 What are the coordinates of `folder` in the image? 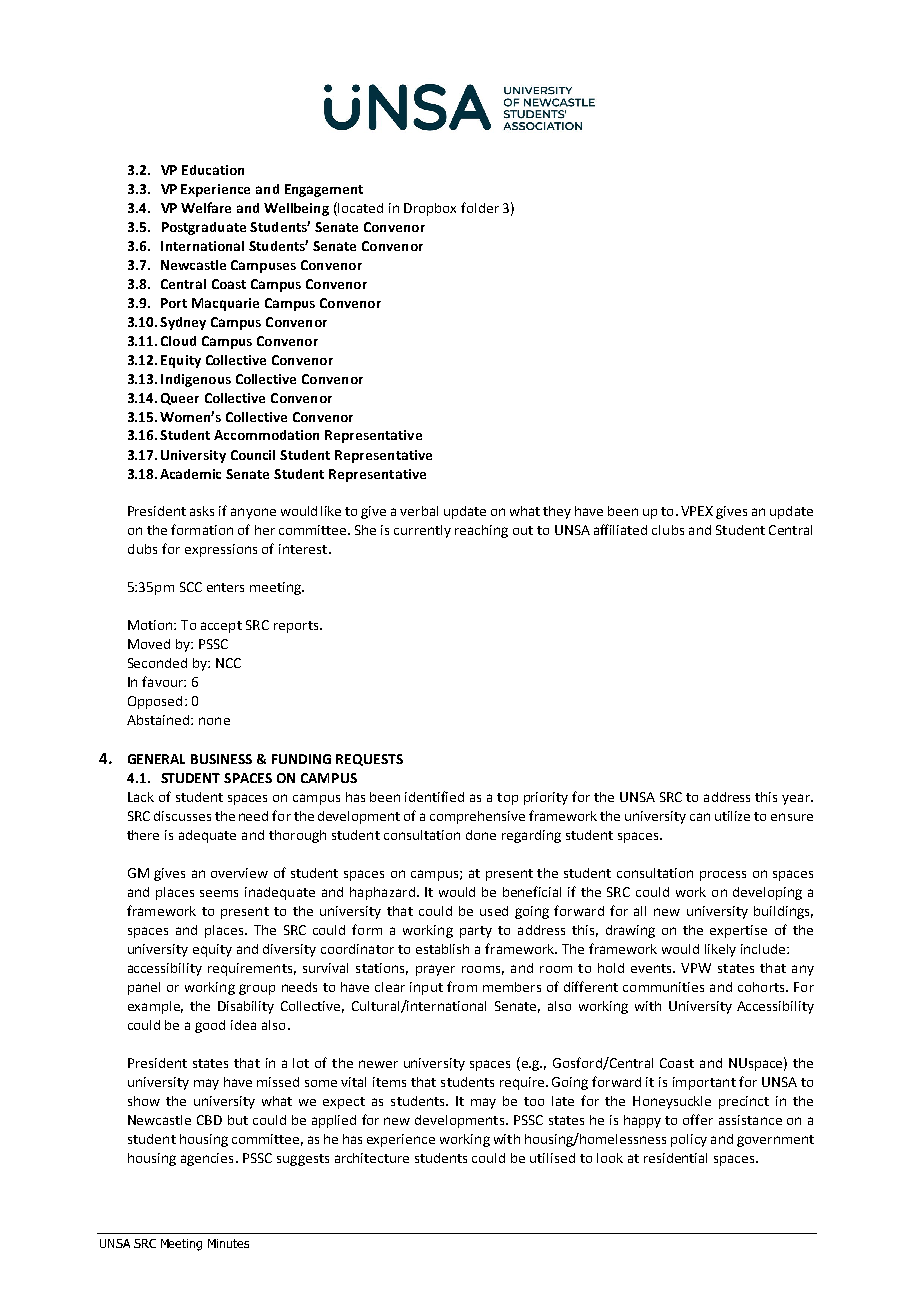 It's located at (480, 207).
